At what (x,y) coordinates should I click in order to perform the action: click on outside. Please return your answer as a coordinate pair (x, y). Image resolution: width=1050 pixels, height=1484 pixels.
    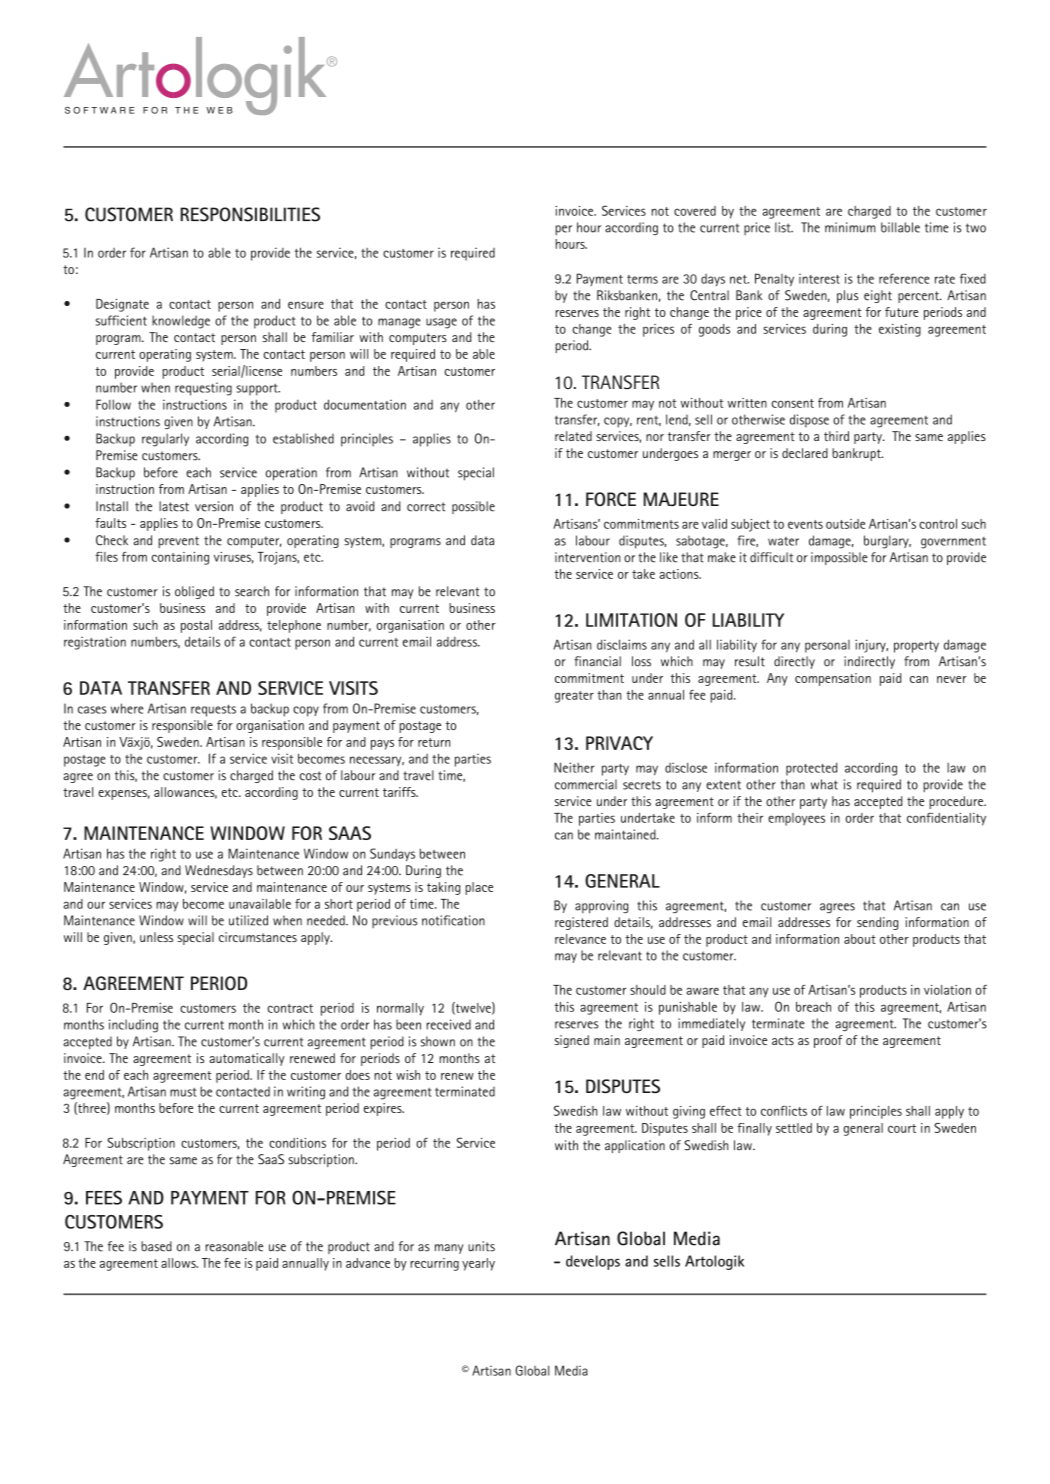
    Looking at the image, I should click on (845, 524).
